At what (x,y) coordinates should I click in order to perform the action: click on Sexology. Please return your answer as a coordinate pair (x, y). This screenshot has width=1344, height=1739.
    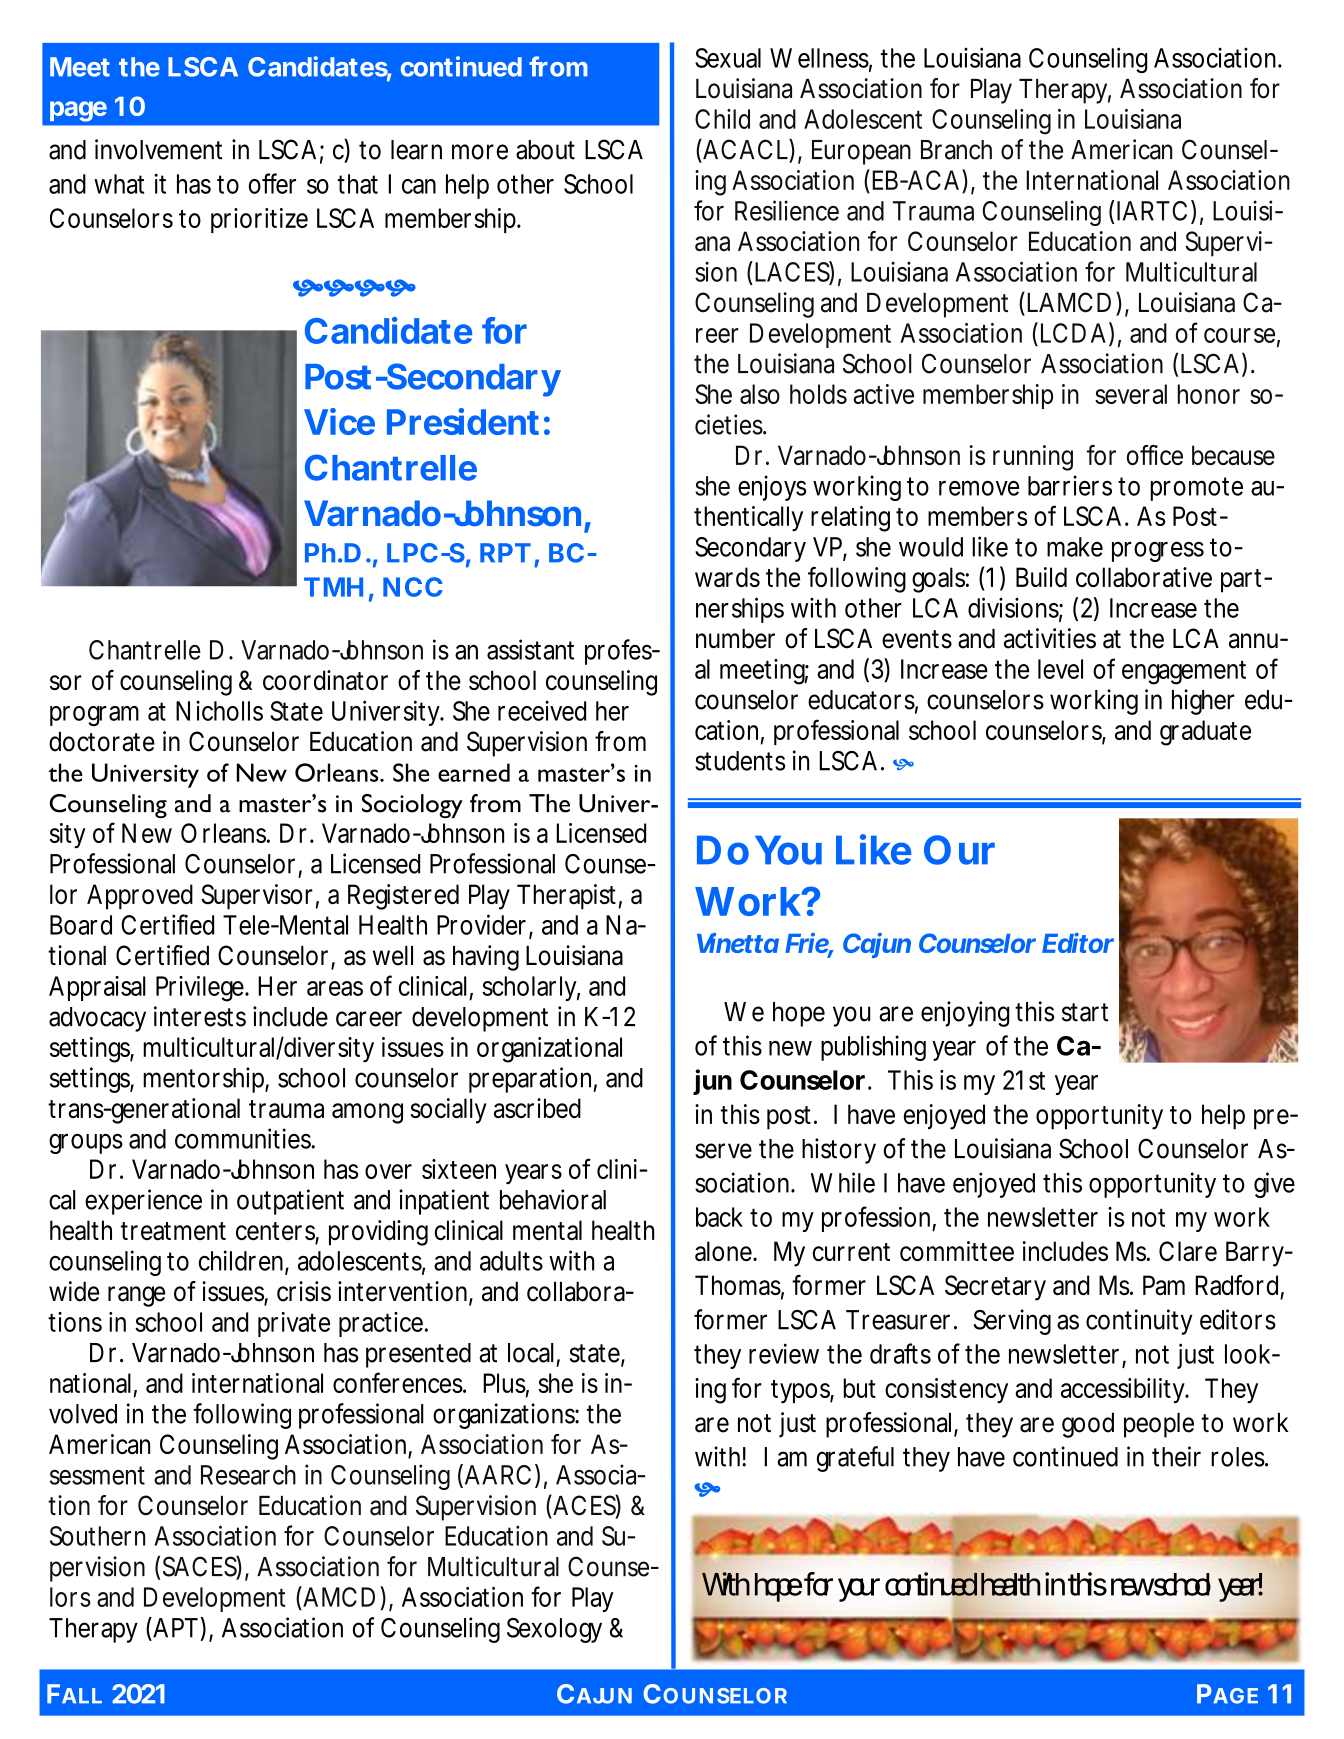
    Looking at the image, I should click on (554, 1630).
